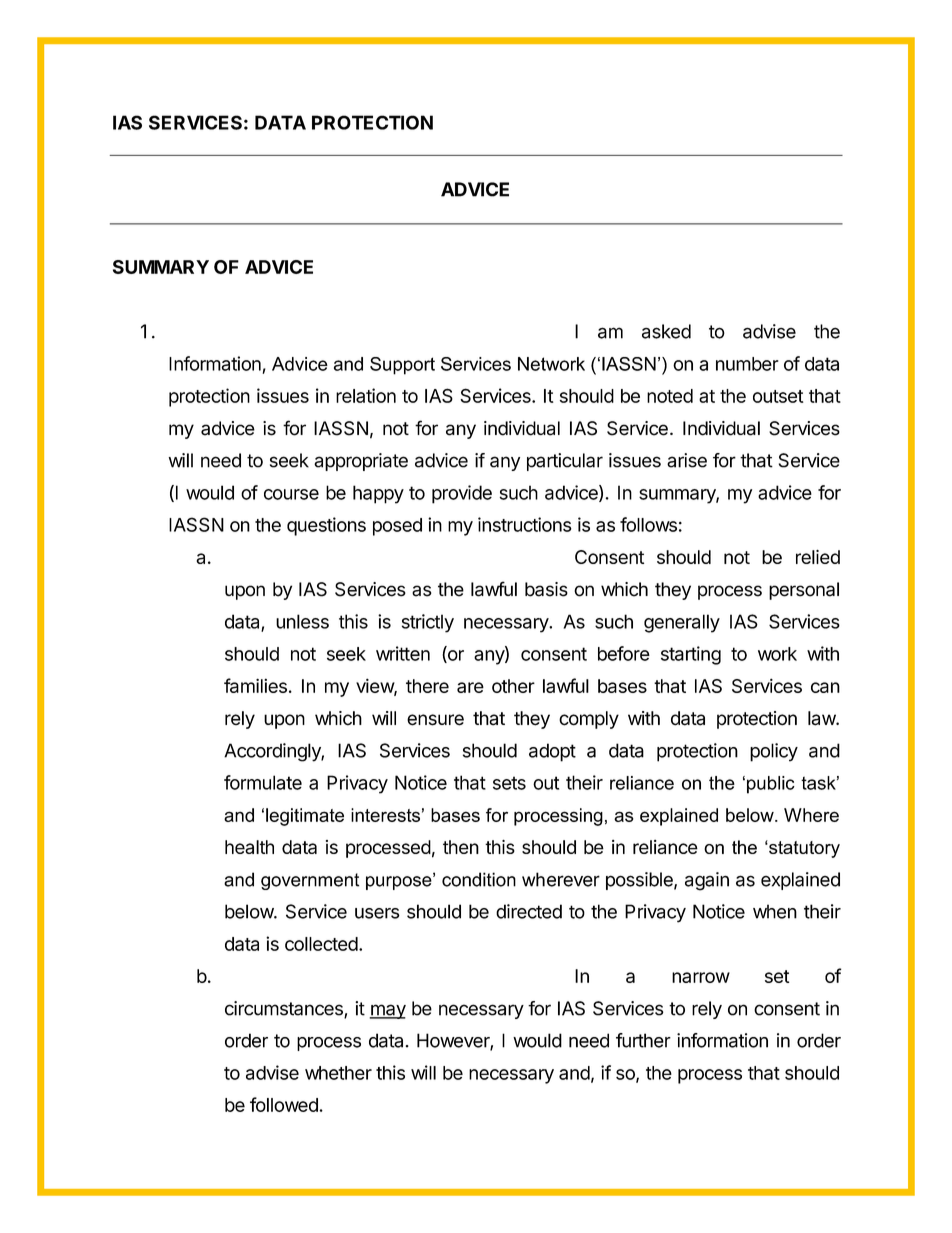 The image size is (952, 1233). Describe the element at coordinates (666, 331) in the image. I see `asked` at that location.
